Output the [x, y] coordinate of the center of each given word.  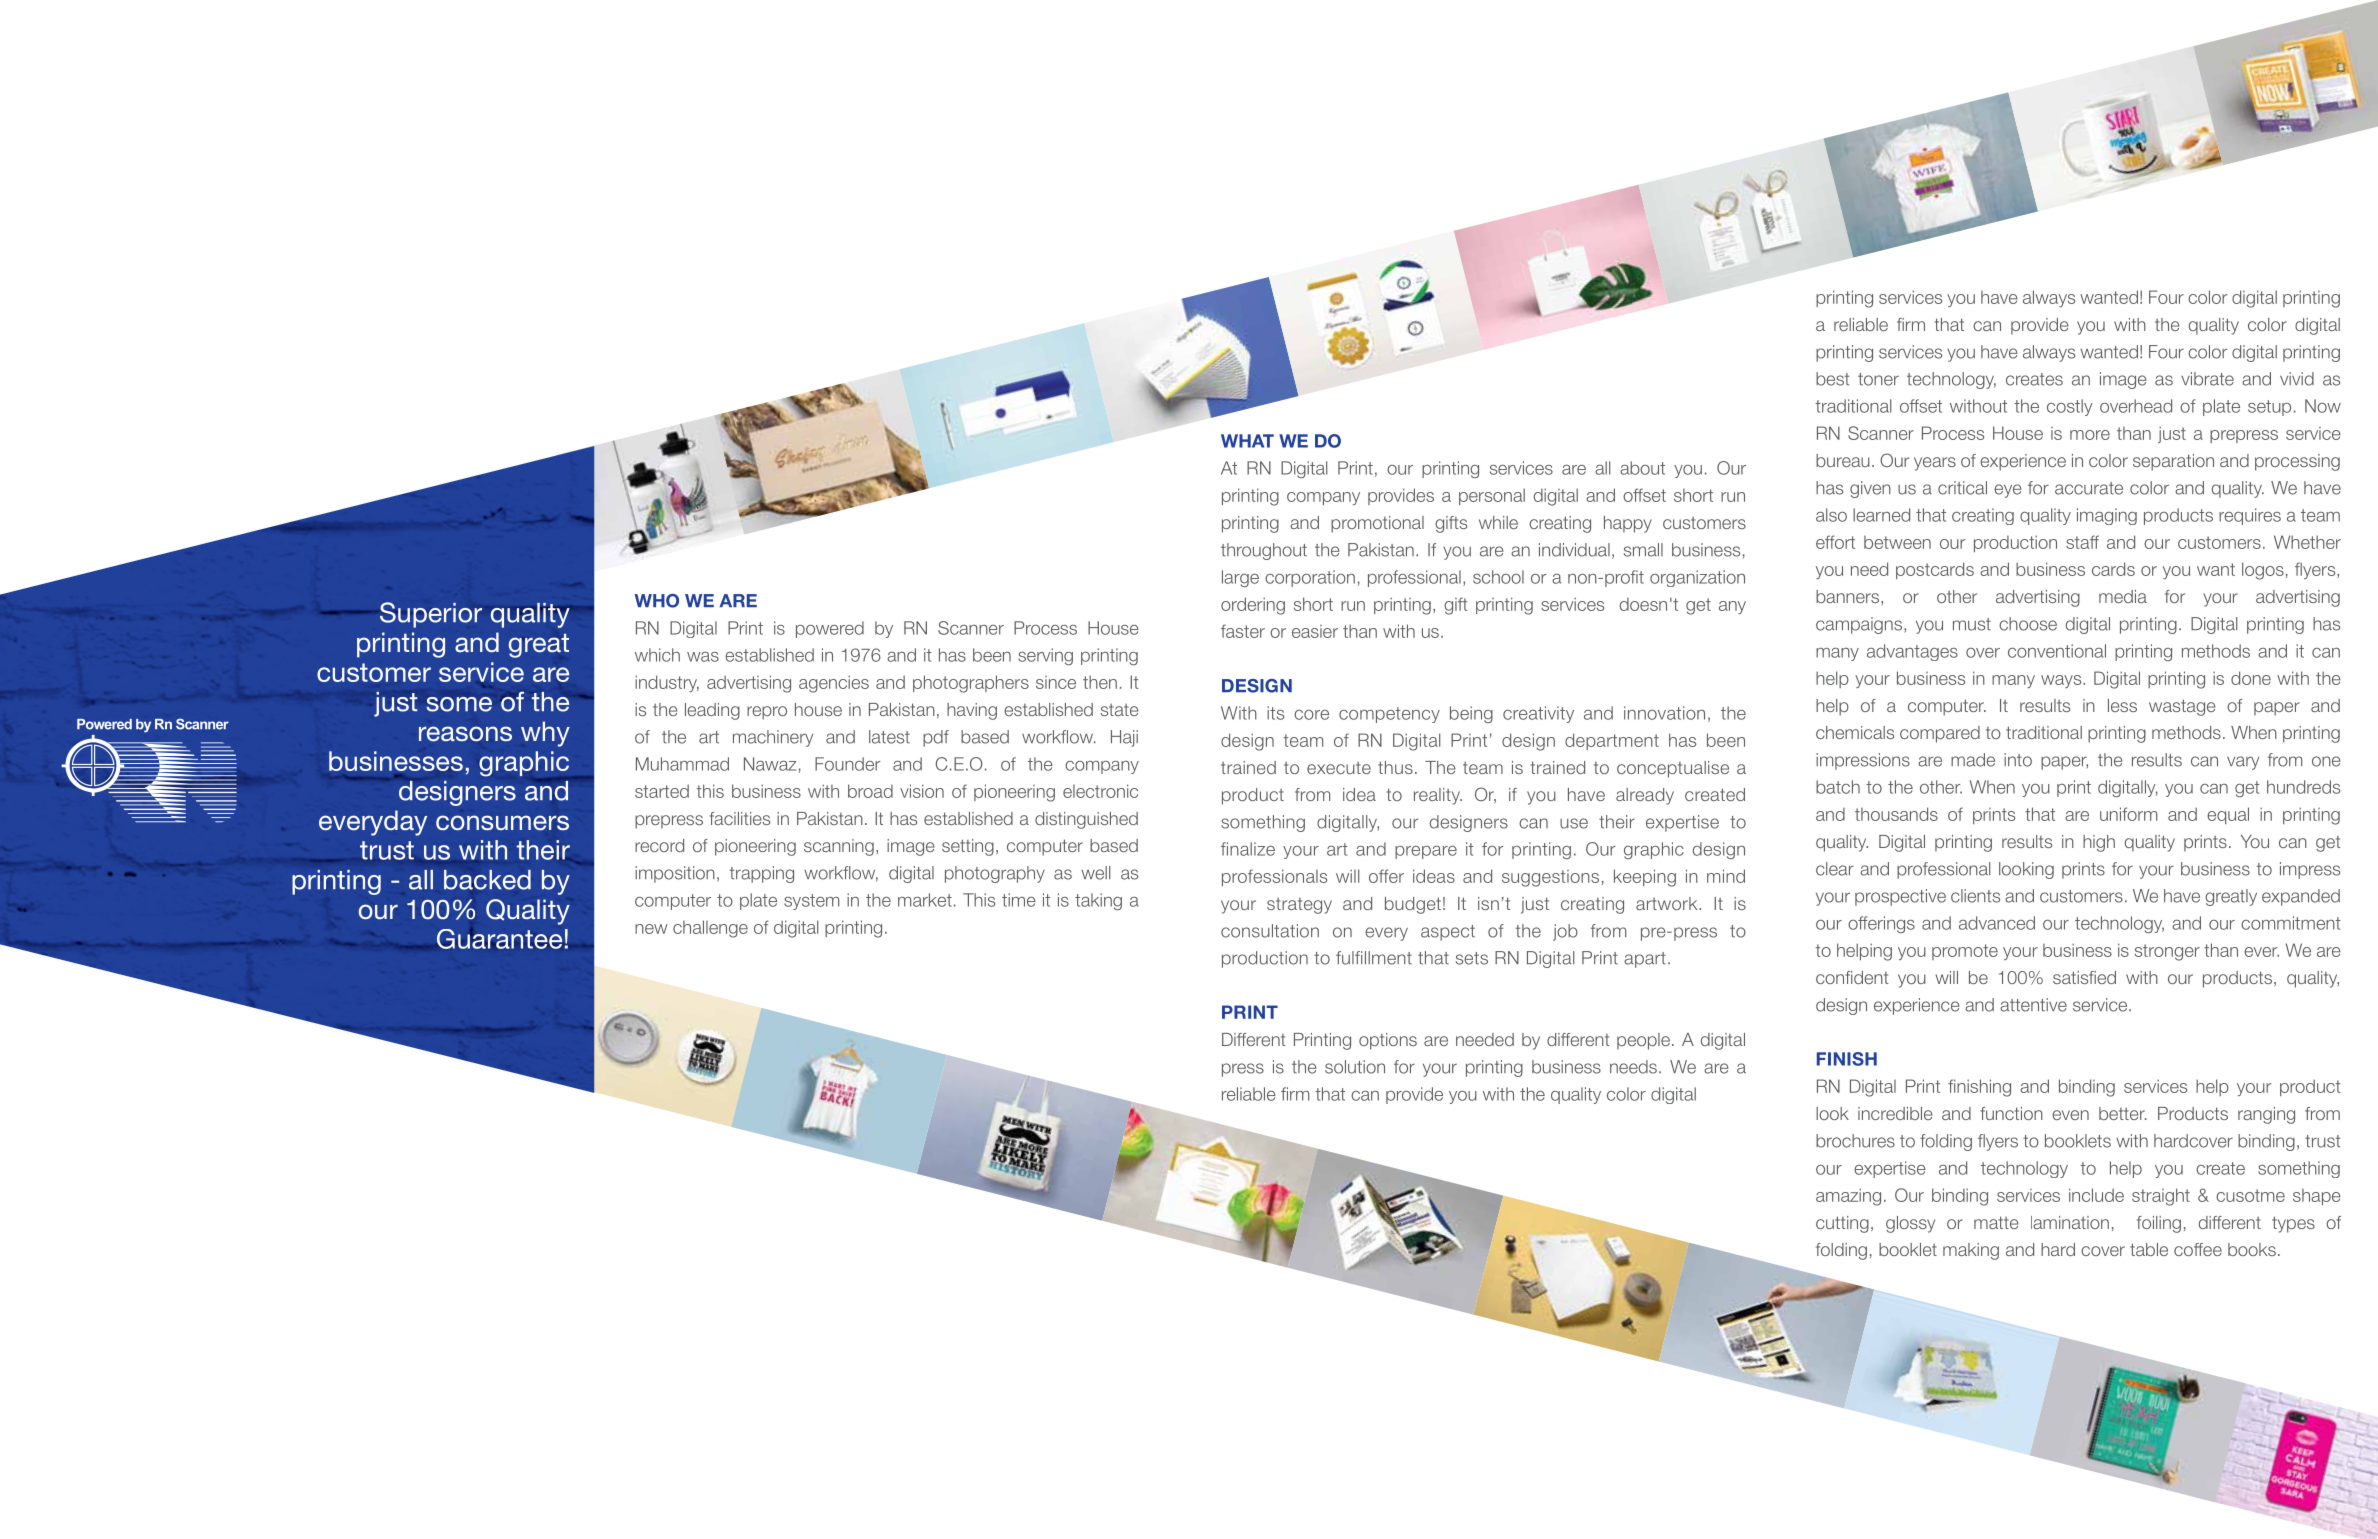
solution [1355, 1067]
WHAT [1247, 441]
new [651, 929]
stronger [2167, 952]
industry [667, 683]
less [2122, 705]
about [1642, 468]
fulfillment [1374, 958]
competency [1389, 715]
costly [2070, 407]
